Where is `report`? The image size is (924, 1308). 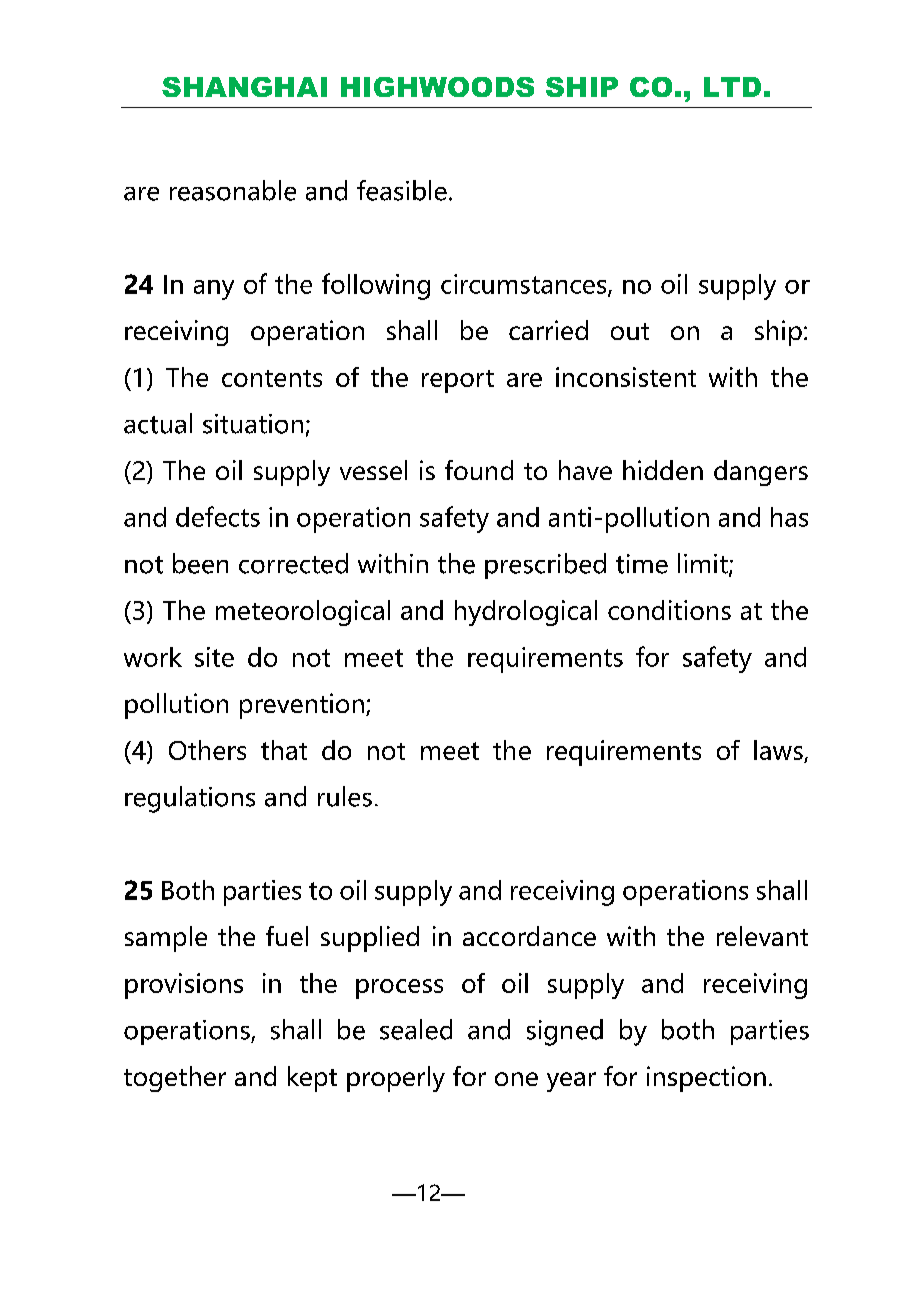 report is located at coordinates (458, 381).
